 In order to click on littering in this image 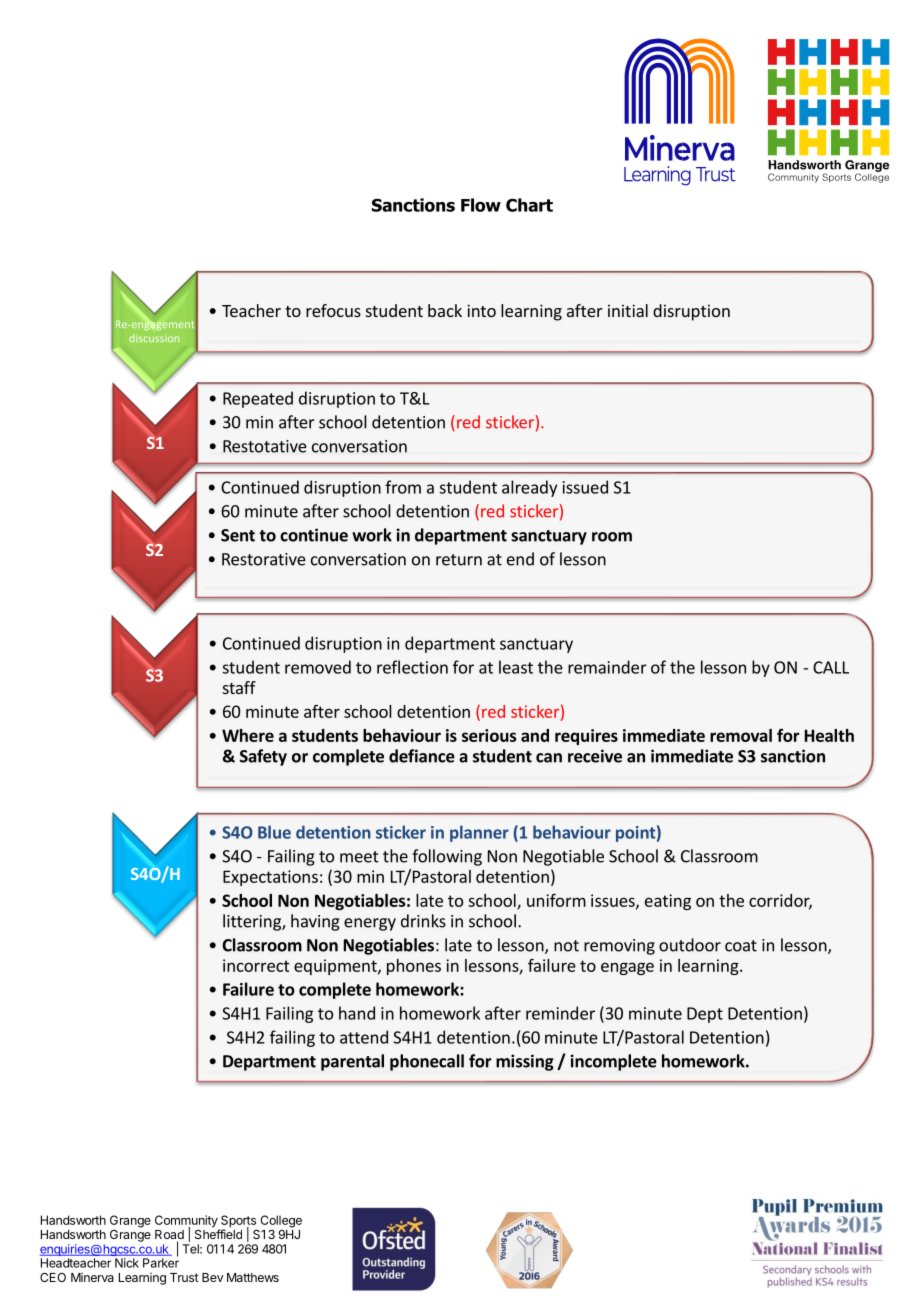, I will do `click(253, 922)`.
